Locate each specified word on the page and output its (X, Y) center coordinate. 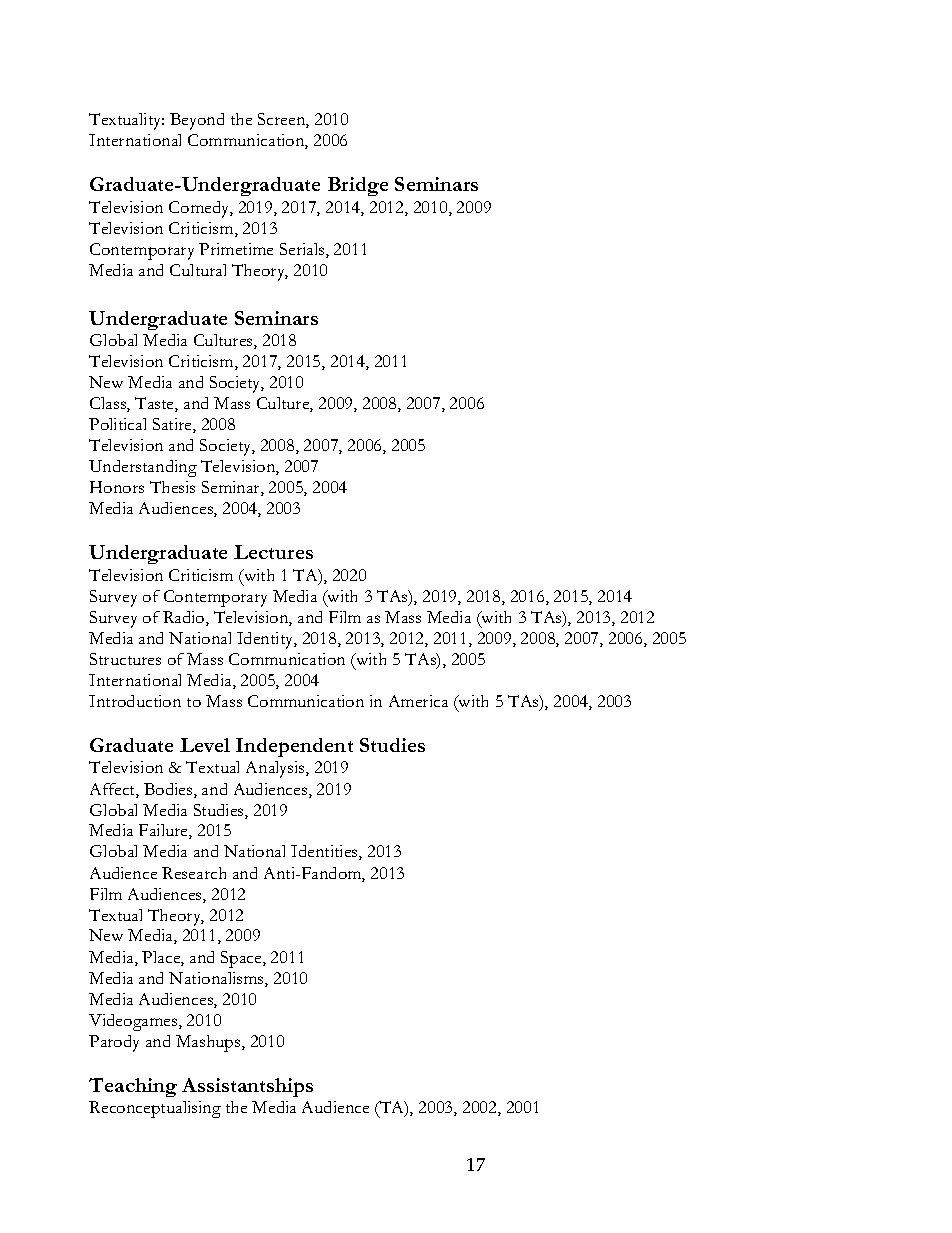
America (418, 701)
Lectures (273, 552)
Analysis (276, 769)
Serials (303, 250)
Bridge (358, 186)
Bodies (169, 790)
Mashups (209, 1043)
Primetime (236, 249)
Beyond (197, 121)
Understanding (143, 468)
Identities (325, 852)
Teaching (133, 1087)
